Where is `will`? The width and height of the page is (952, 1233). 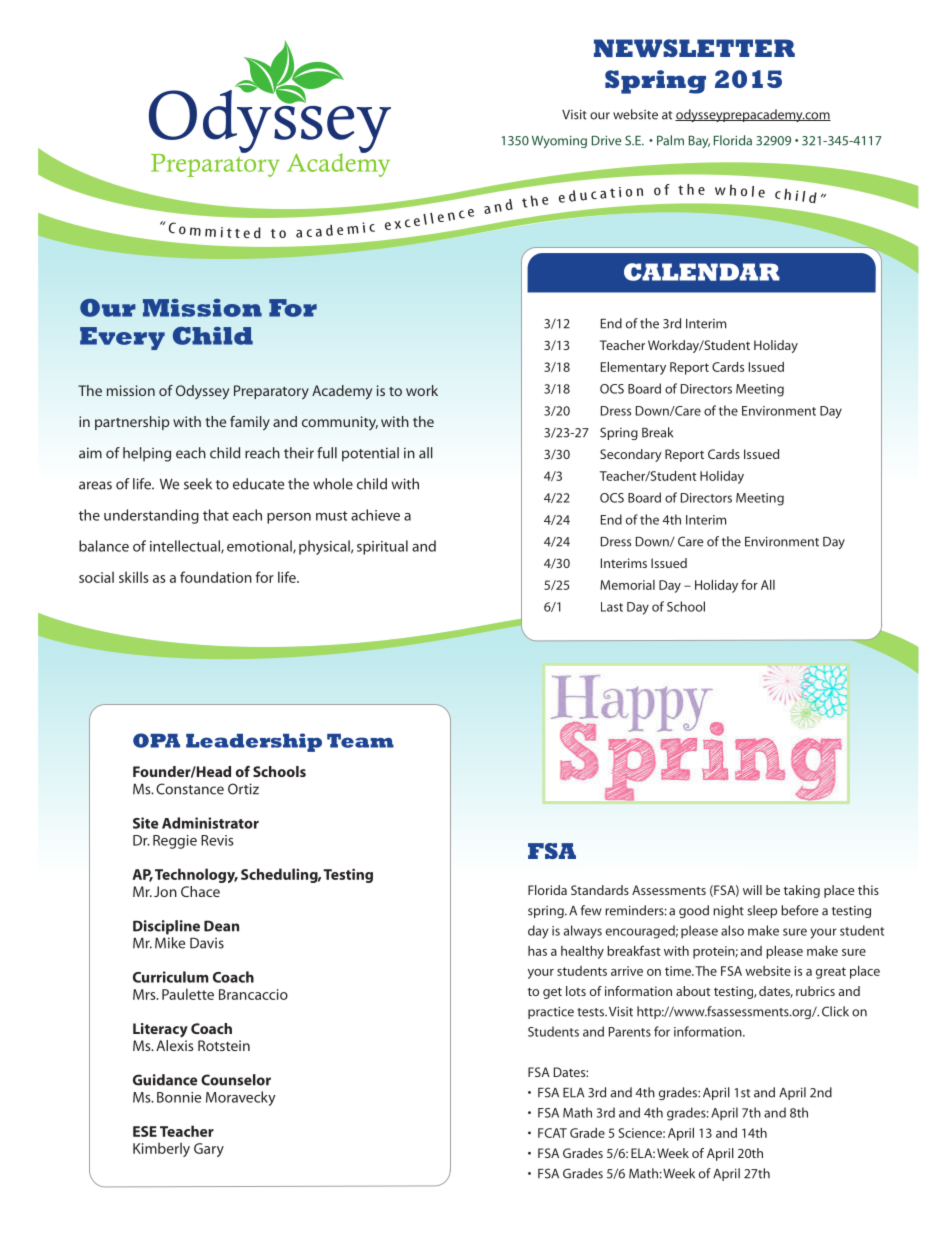
will is located at coordinates (752, 890).
